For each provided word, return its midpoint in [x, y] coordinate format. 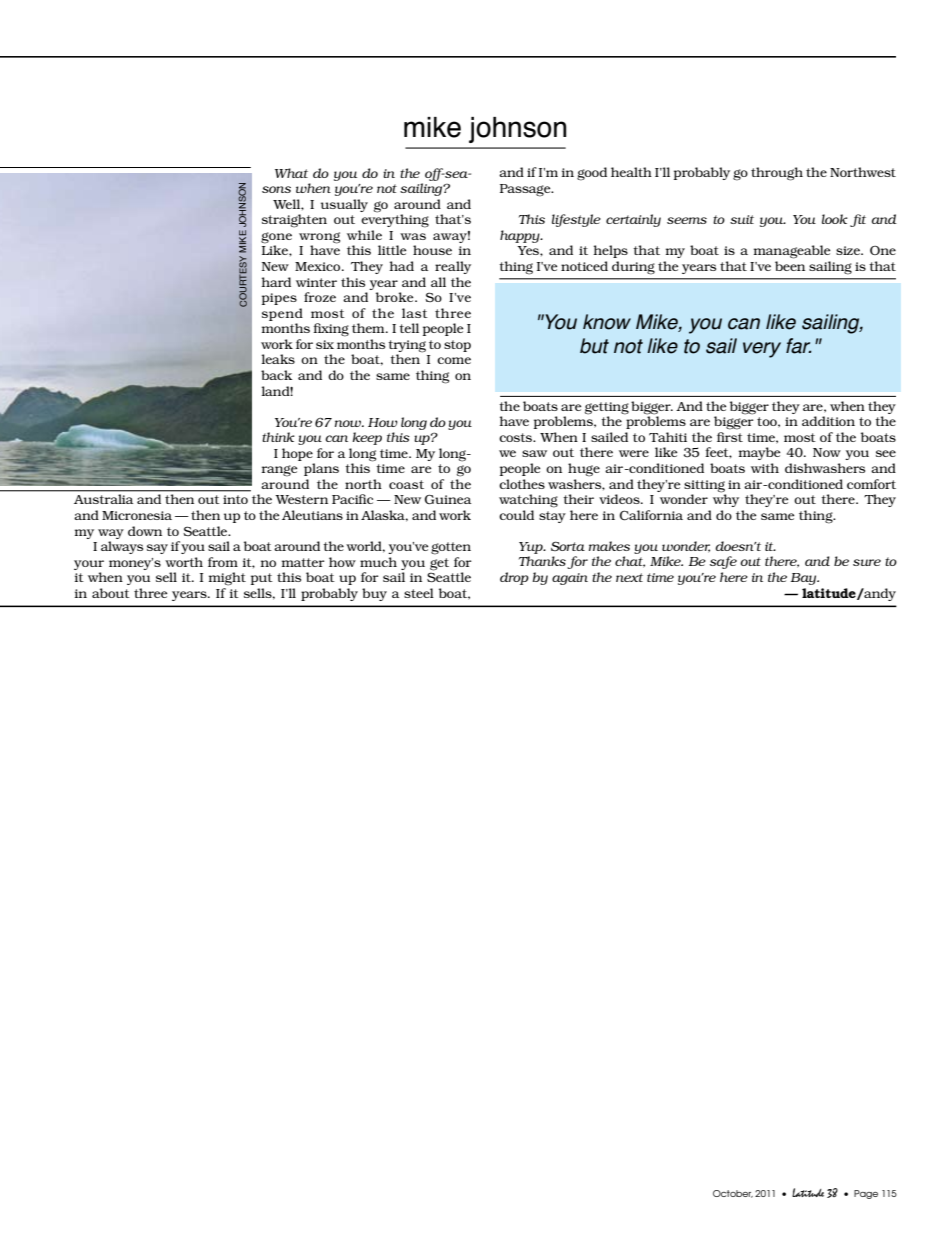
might [227, 579]
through [777, 174]
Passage [526, 190]
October [733, 1194]
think [278, 437]
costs [516, 437]
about [111, 593]
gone [276, 239]
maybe [759, 453]
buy [374, 594]
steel [419, 593]
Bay [805, 579]
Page [866, 1194]
